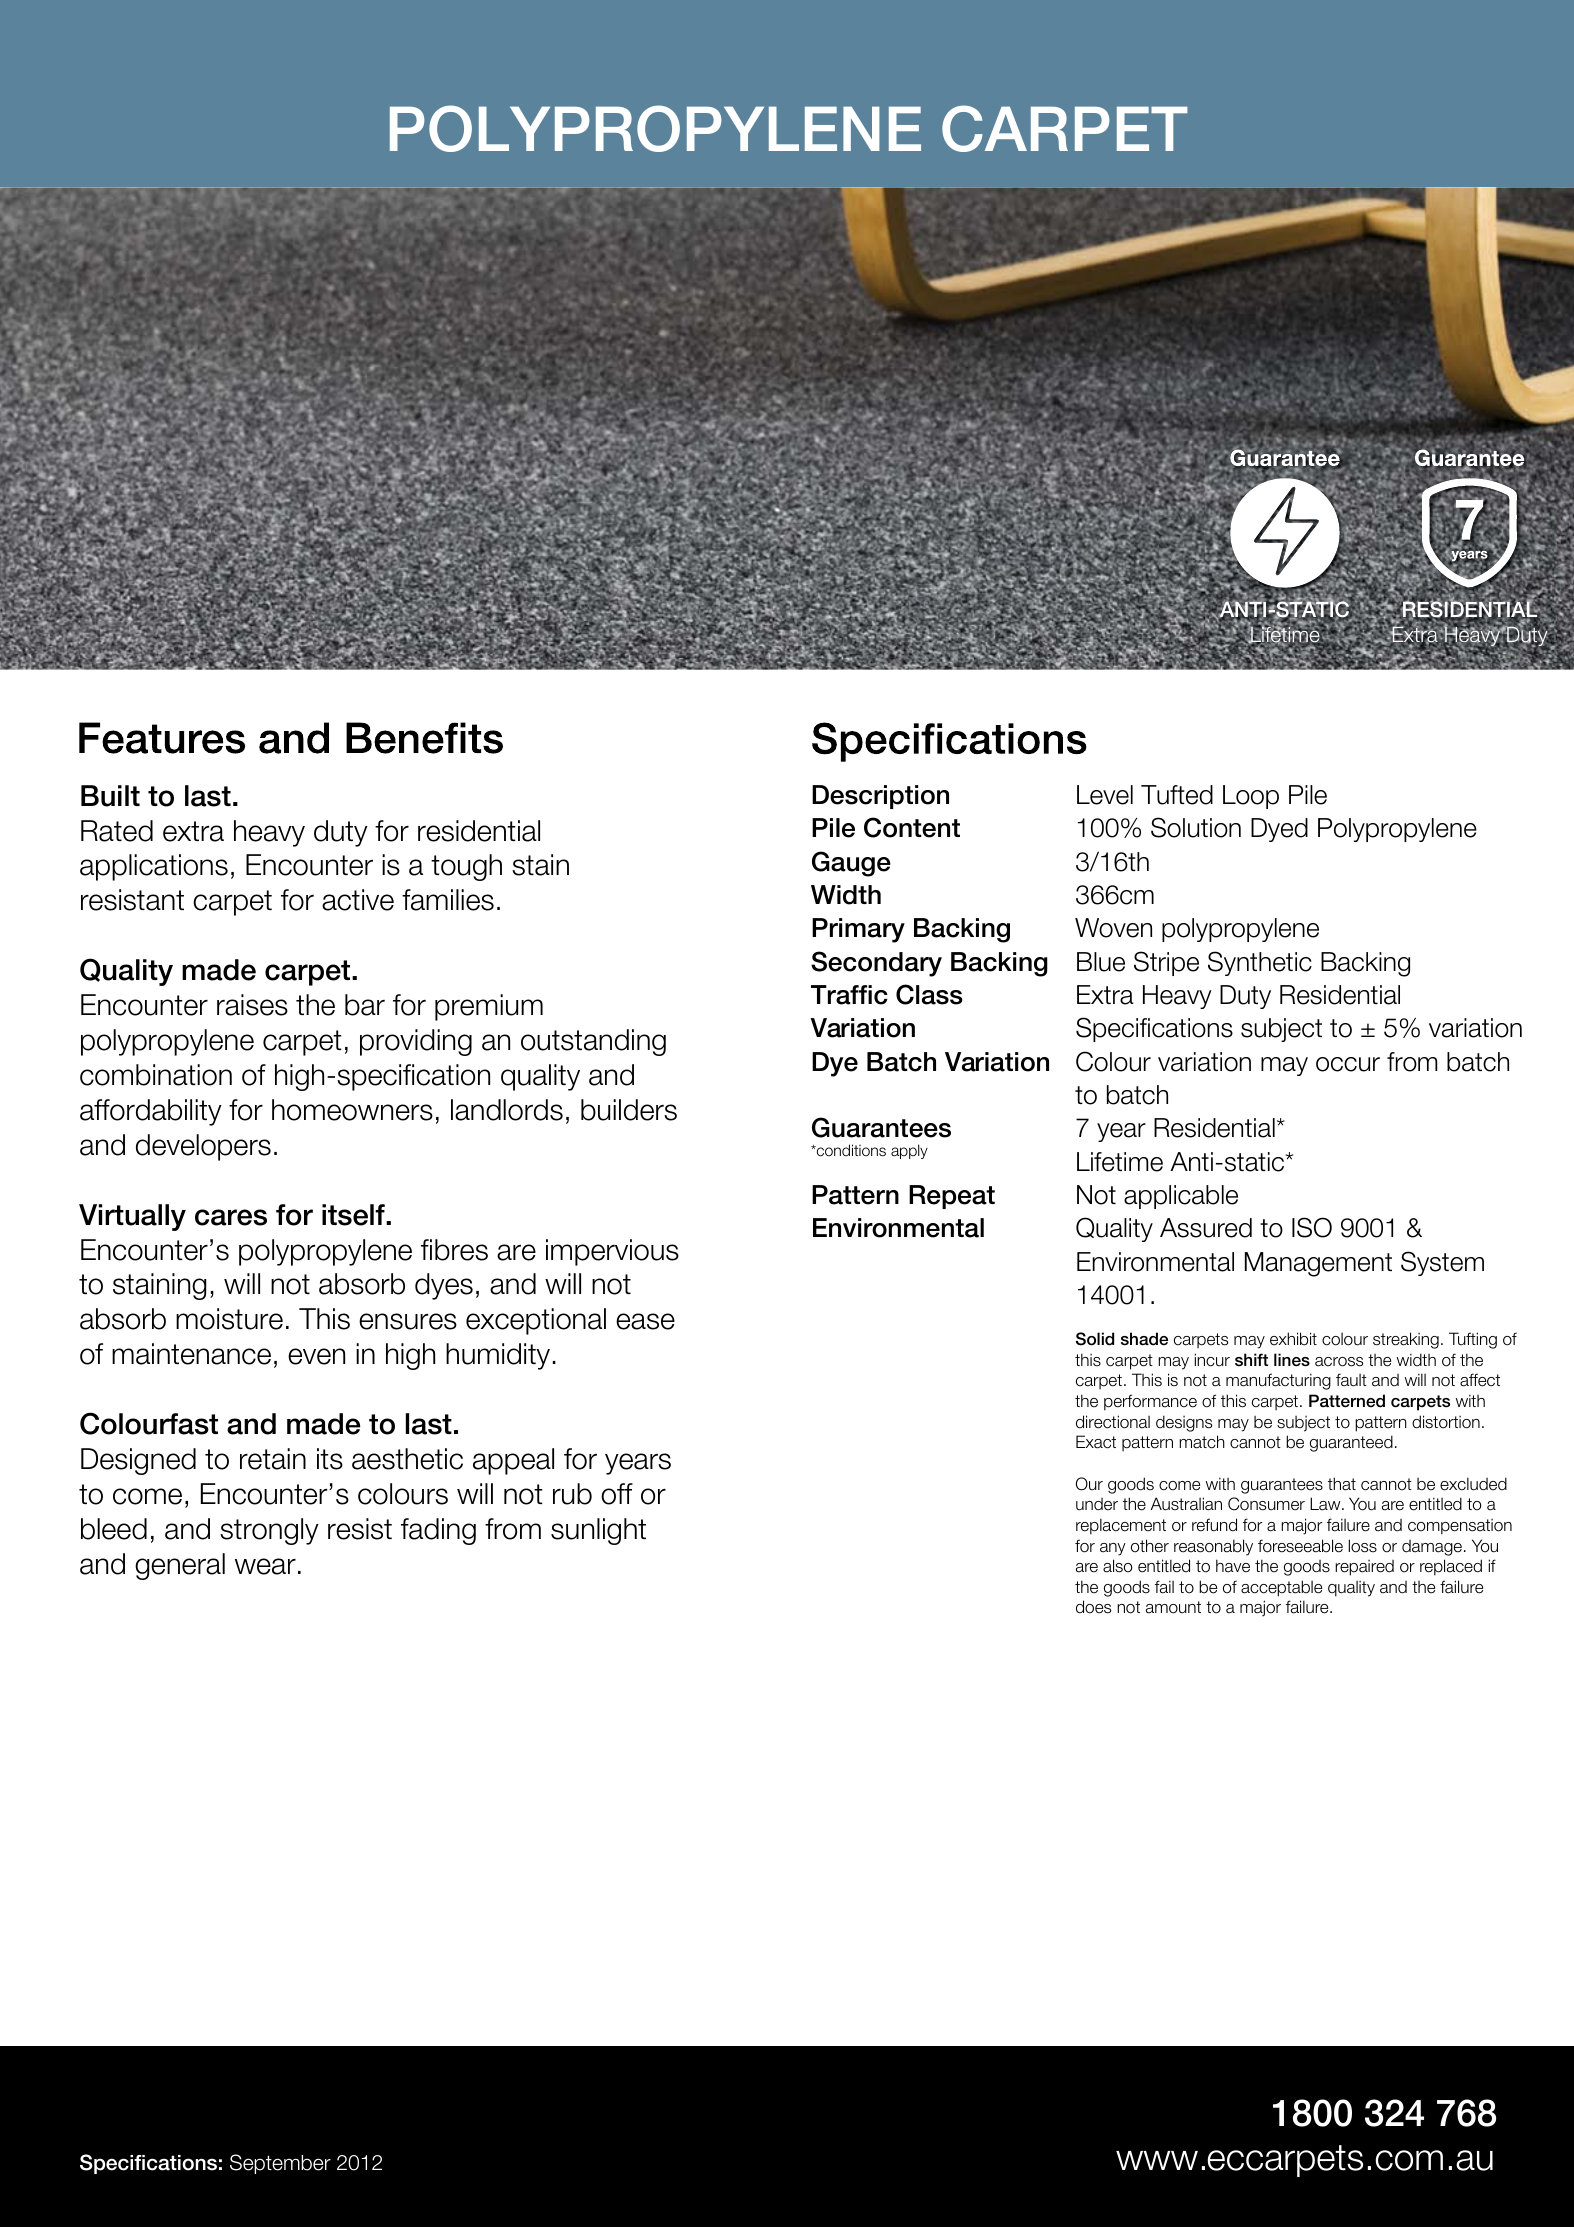  Describe the element at coordinates (280, 2164) in the page. I see `September` at that location.
